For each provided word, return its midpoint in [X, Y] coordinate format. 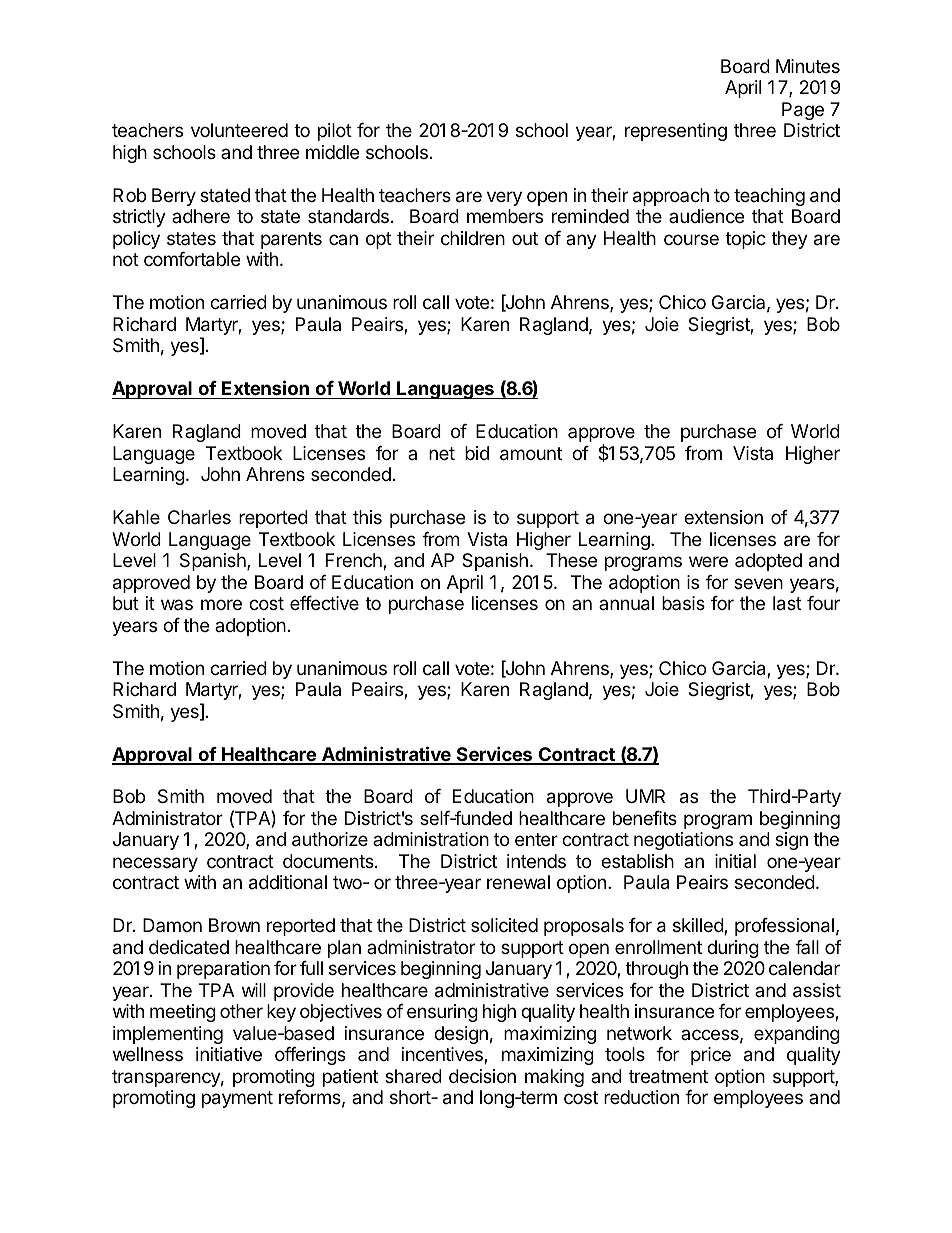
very [504, 198]
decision [482, 1076]
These [571, 560]
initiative [229, 1054]
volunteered [239, 130]
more [221, 604]
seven [758, 583]
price [711, 1056]
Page [803, 111]
